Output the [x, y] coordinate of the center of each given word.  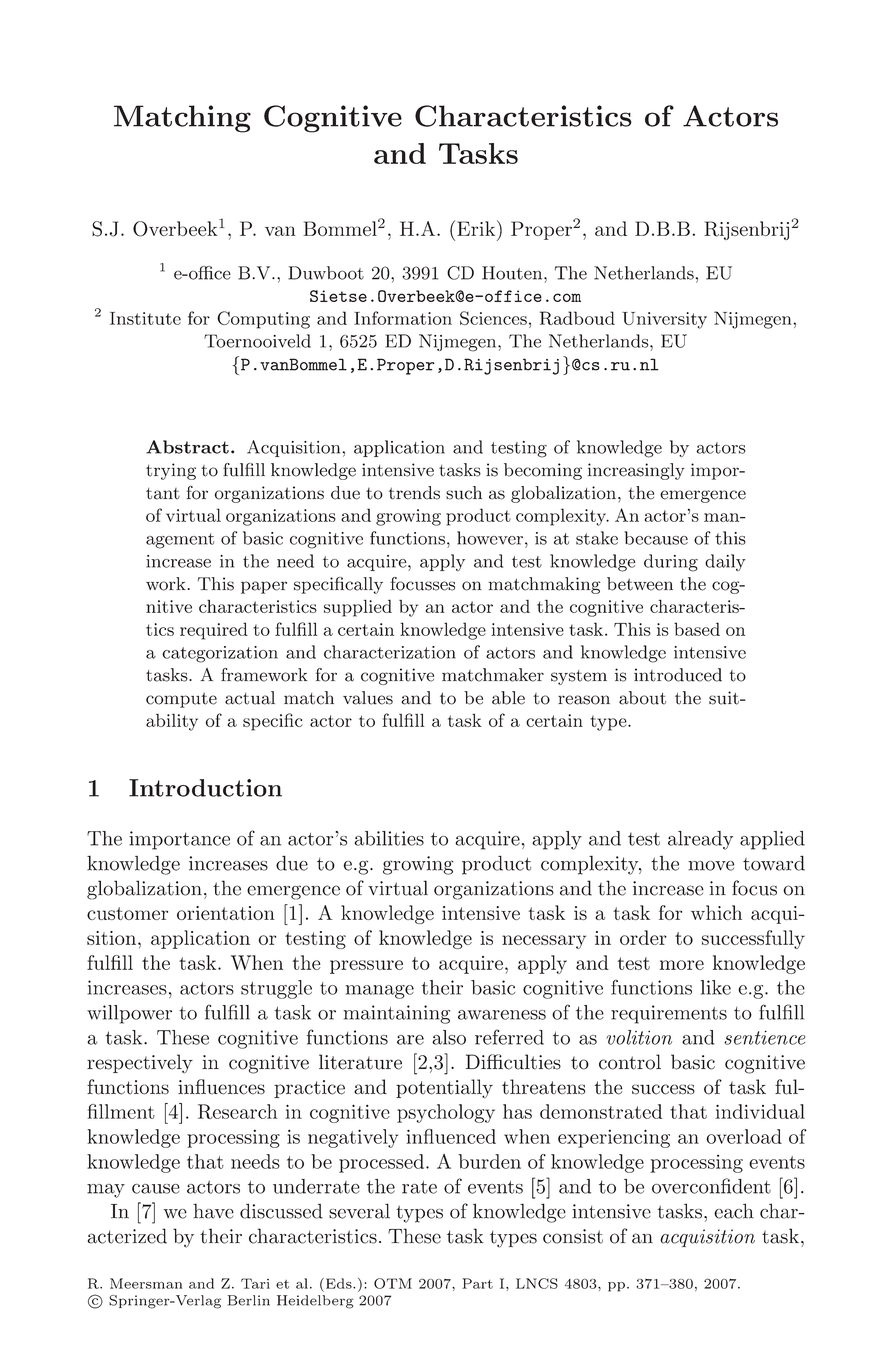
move [711, 866]
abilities [389, 838]
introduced [678, 675]
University [664, 320]
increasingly [636, 471]
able [508, 698]
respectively [140, 1064]
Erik [477, 228]
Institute [145, 318]
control [630, 1062]
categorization [220, 654]
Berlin [248, 1300]
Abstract [187, 447]
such [464, 493]
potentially [444, 1089]
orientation [226, 913]
